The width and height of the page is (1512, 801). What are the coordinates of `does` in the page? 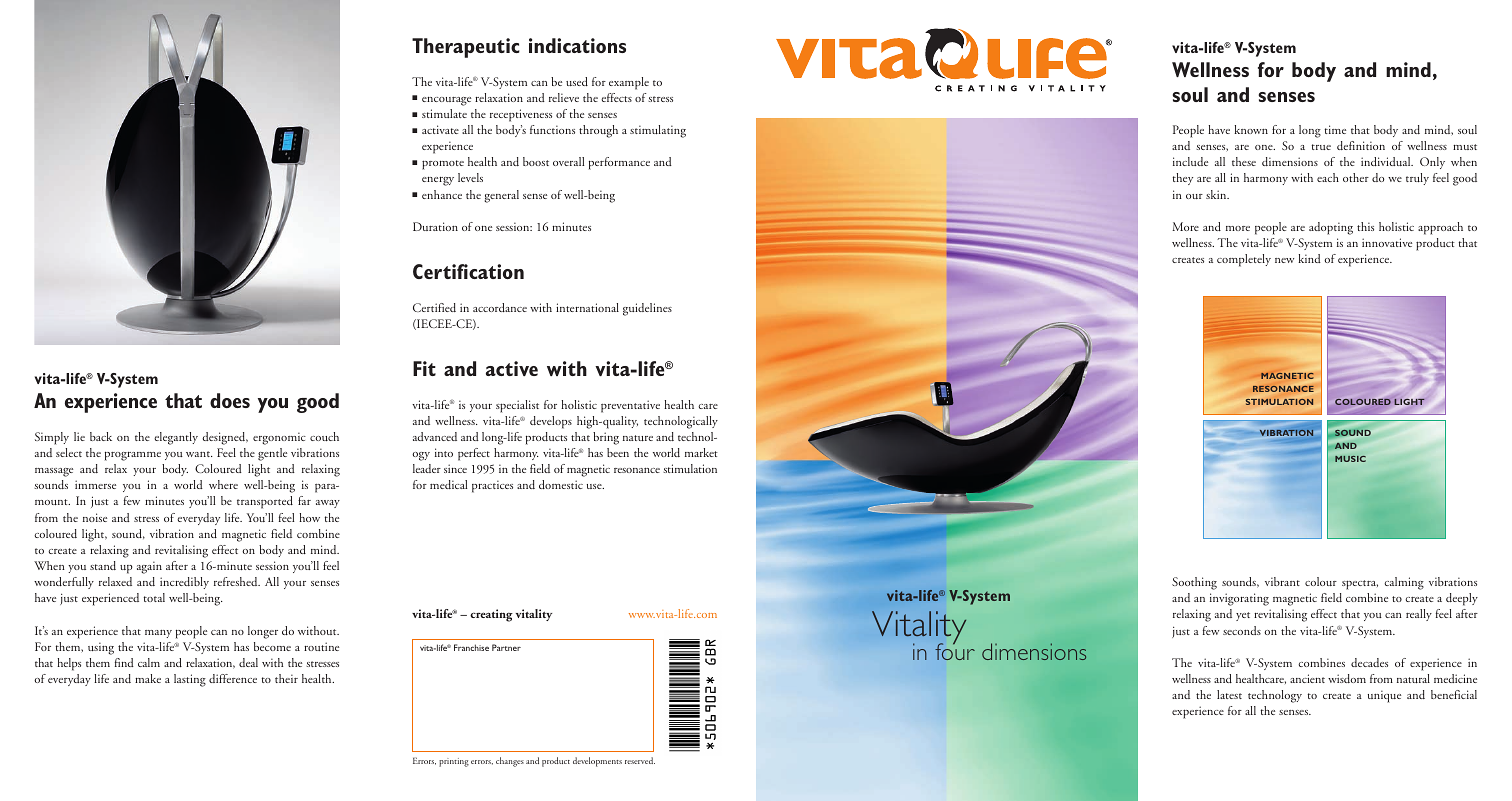 It's located at (230, 400).
